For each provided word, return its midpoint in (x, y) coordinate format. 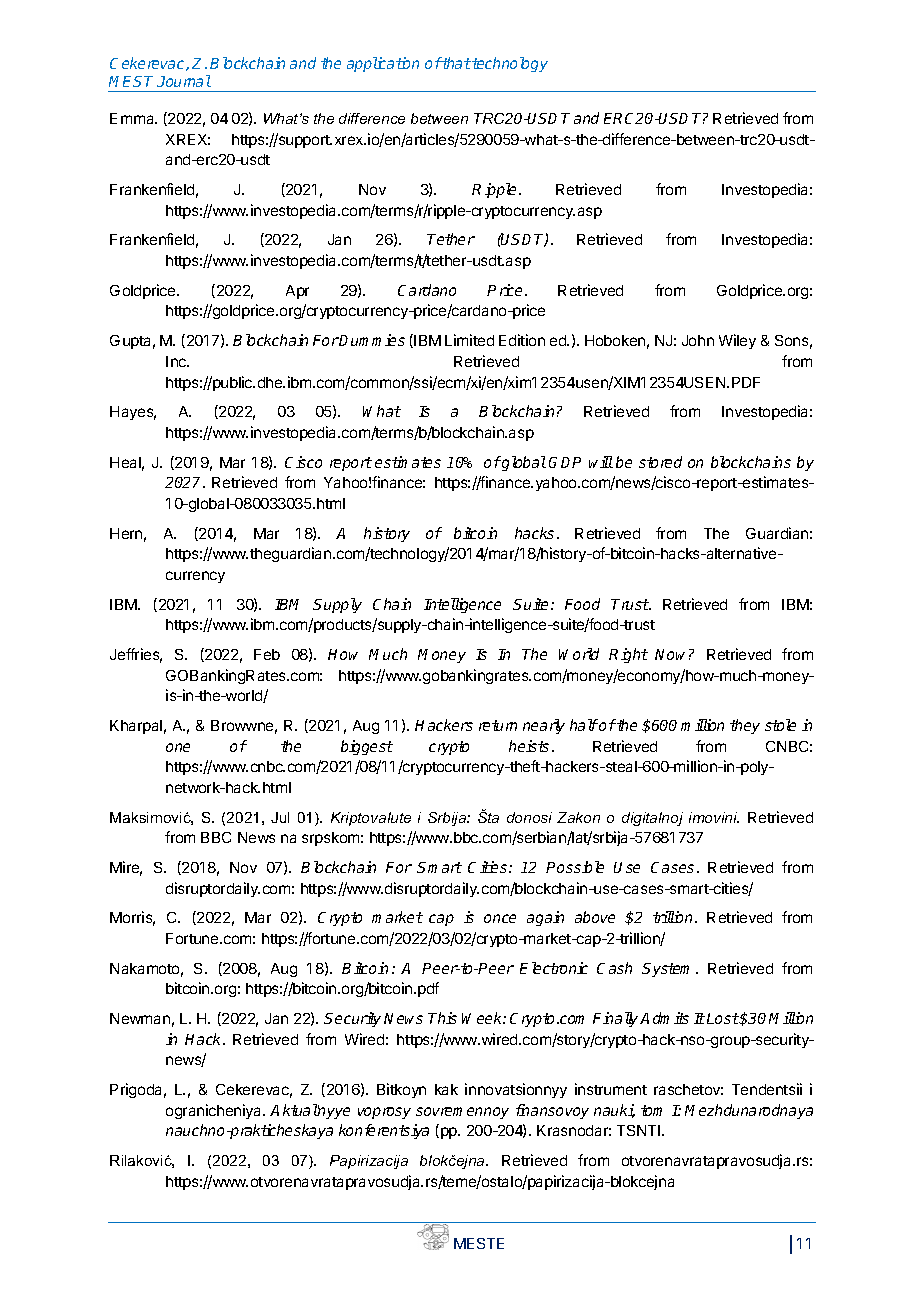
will (601, 462)
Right (628, 655)
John (698, 340)
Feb (267, 654)
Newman (140, 1018)
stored (660, 462)
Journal (184, 81)
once (500, 918)
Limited (469, 340)
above (595, 917)
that (456, 63)
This (442, 1018)
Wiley (737, 341)
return (498, 725)
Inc (177, 361)
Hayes (133, 413)
